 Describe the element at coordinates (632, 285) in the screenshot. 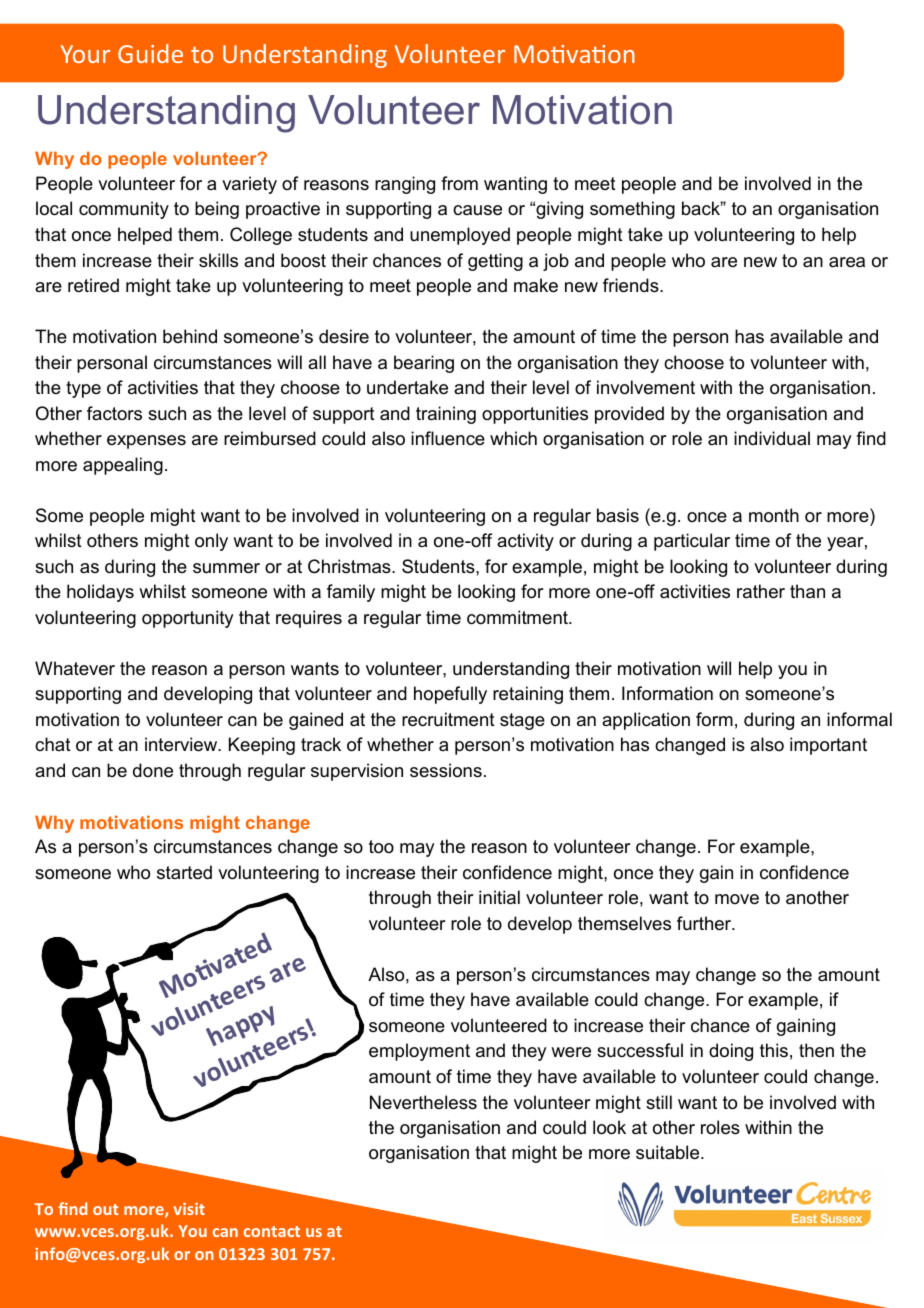

I see `friends` at that location.
